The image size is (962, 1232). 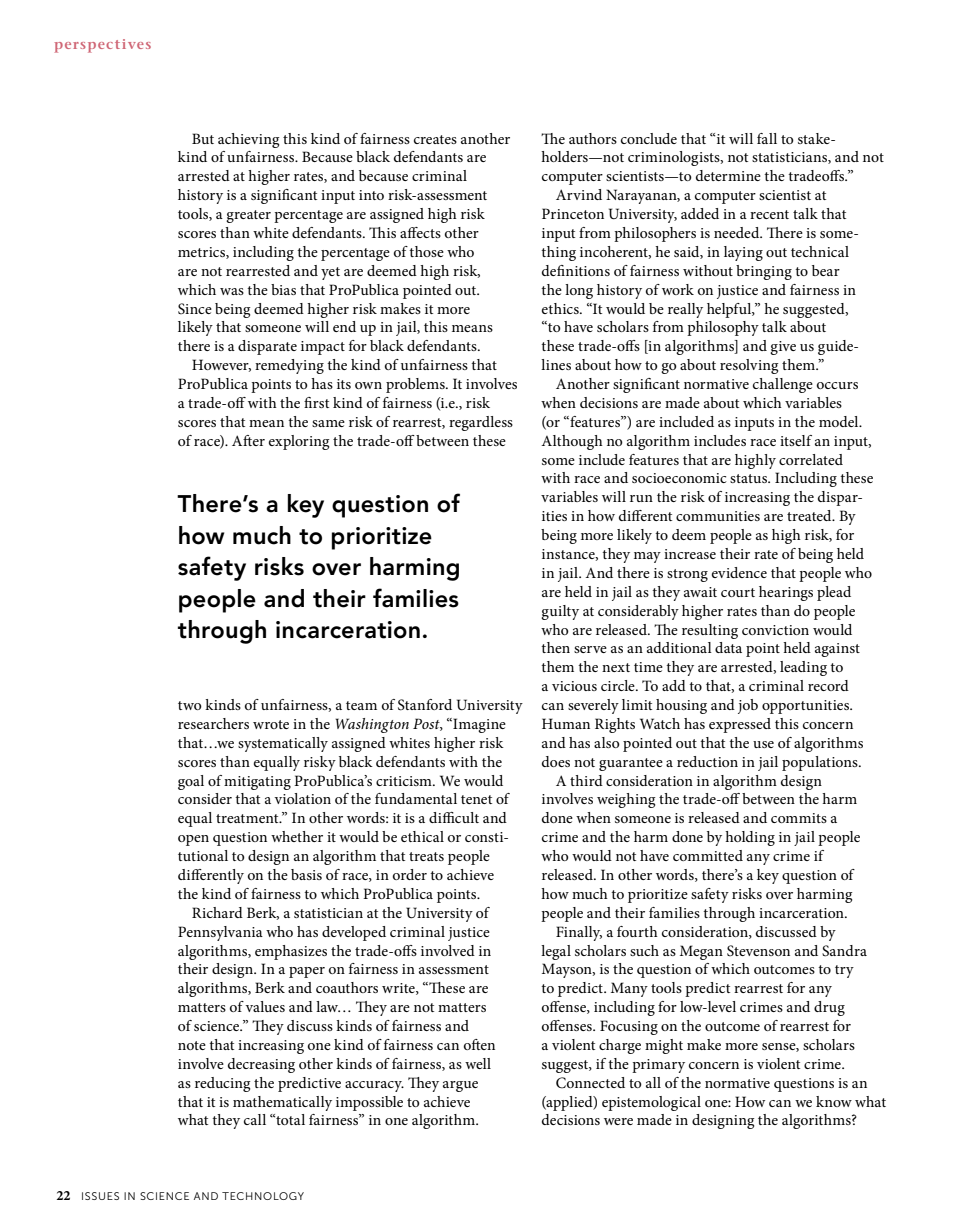 What do you see at coordinates (460, 1086) in the screenshot?
I see `argue` at bounding box center [460, 1086].
